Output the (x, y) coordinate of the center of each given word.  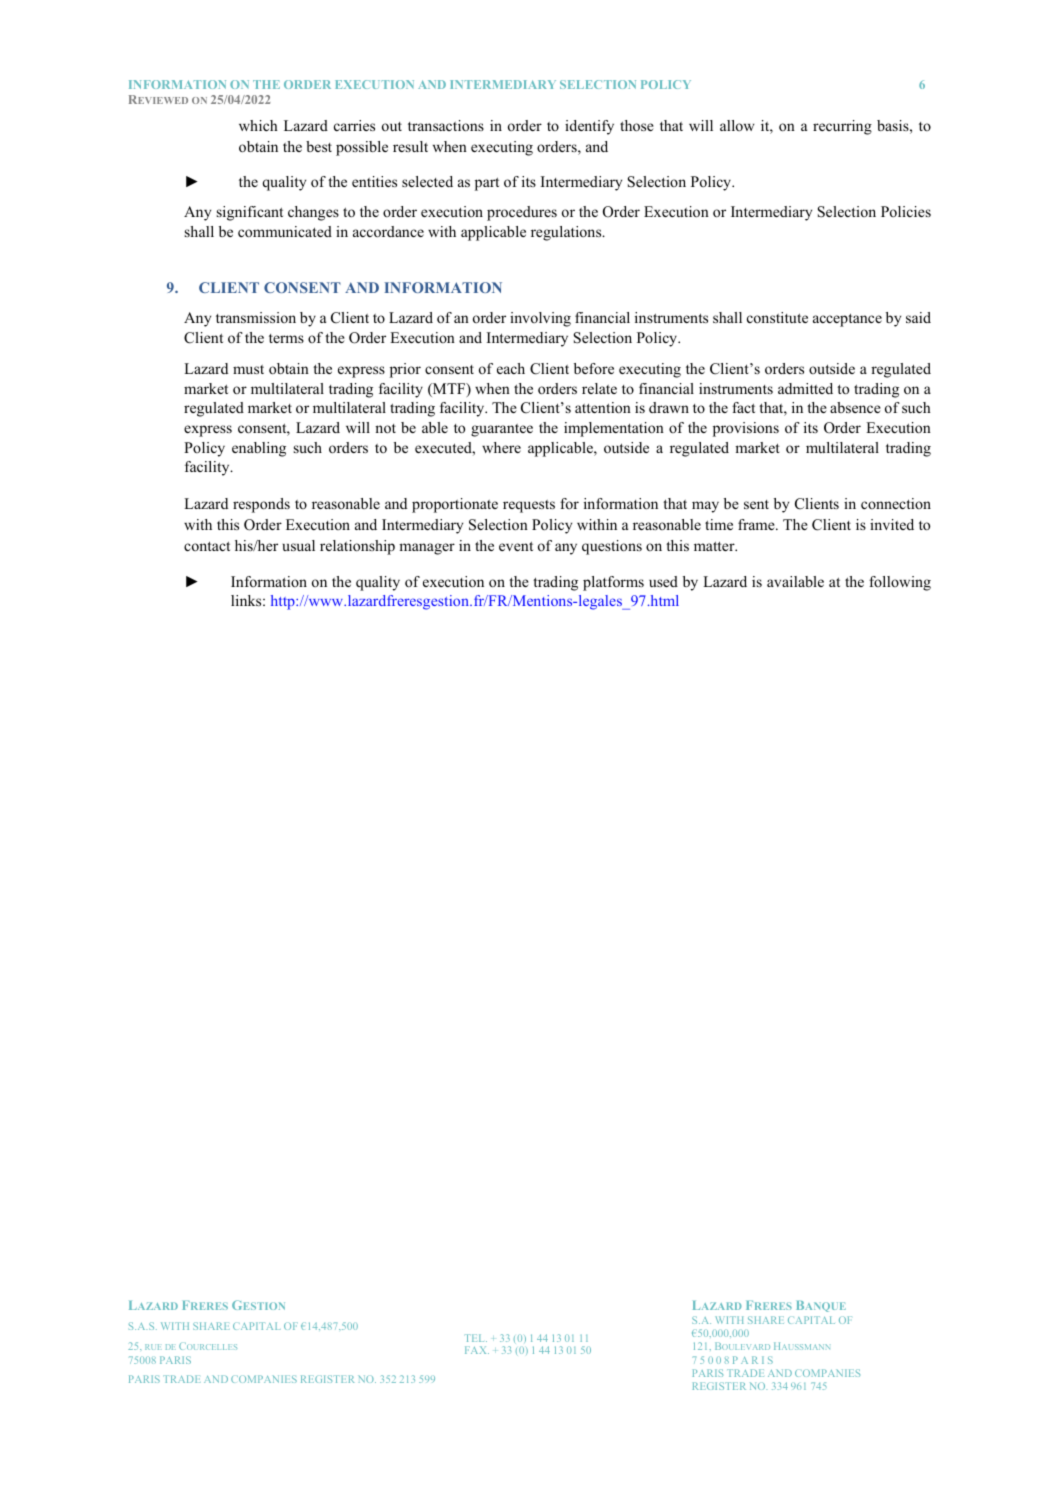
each (511, 368)
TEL (476, 1338)
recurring (842, 127)
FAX (477, 1350)
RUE (153, 1347)
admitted (805, 388)
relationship (357, 547)
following (900, 583)
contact (207, 546)
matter (715, 546)
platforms (613, 583)
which (258, 125)
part (487, 184)
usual (298, 545)
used (663, 581)
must (248, 369)
